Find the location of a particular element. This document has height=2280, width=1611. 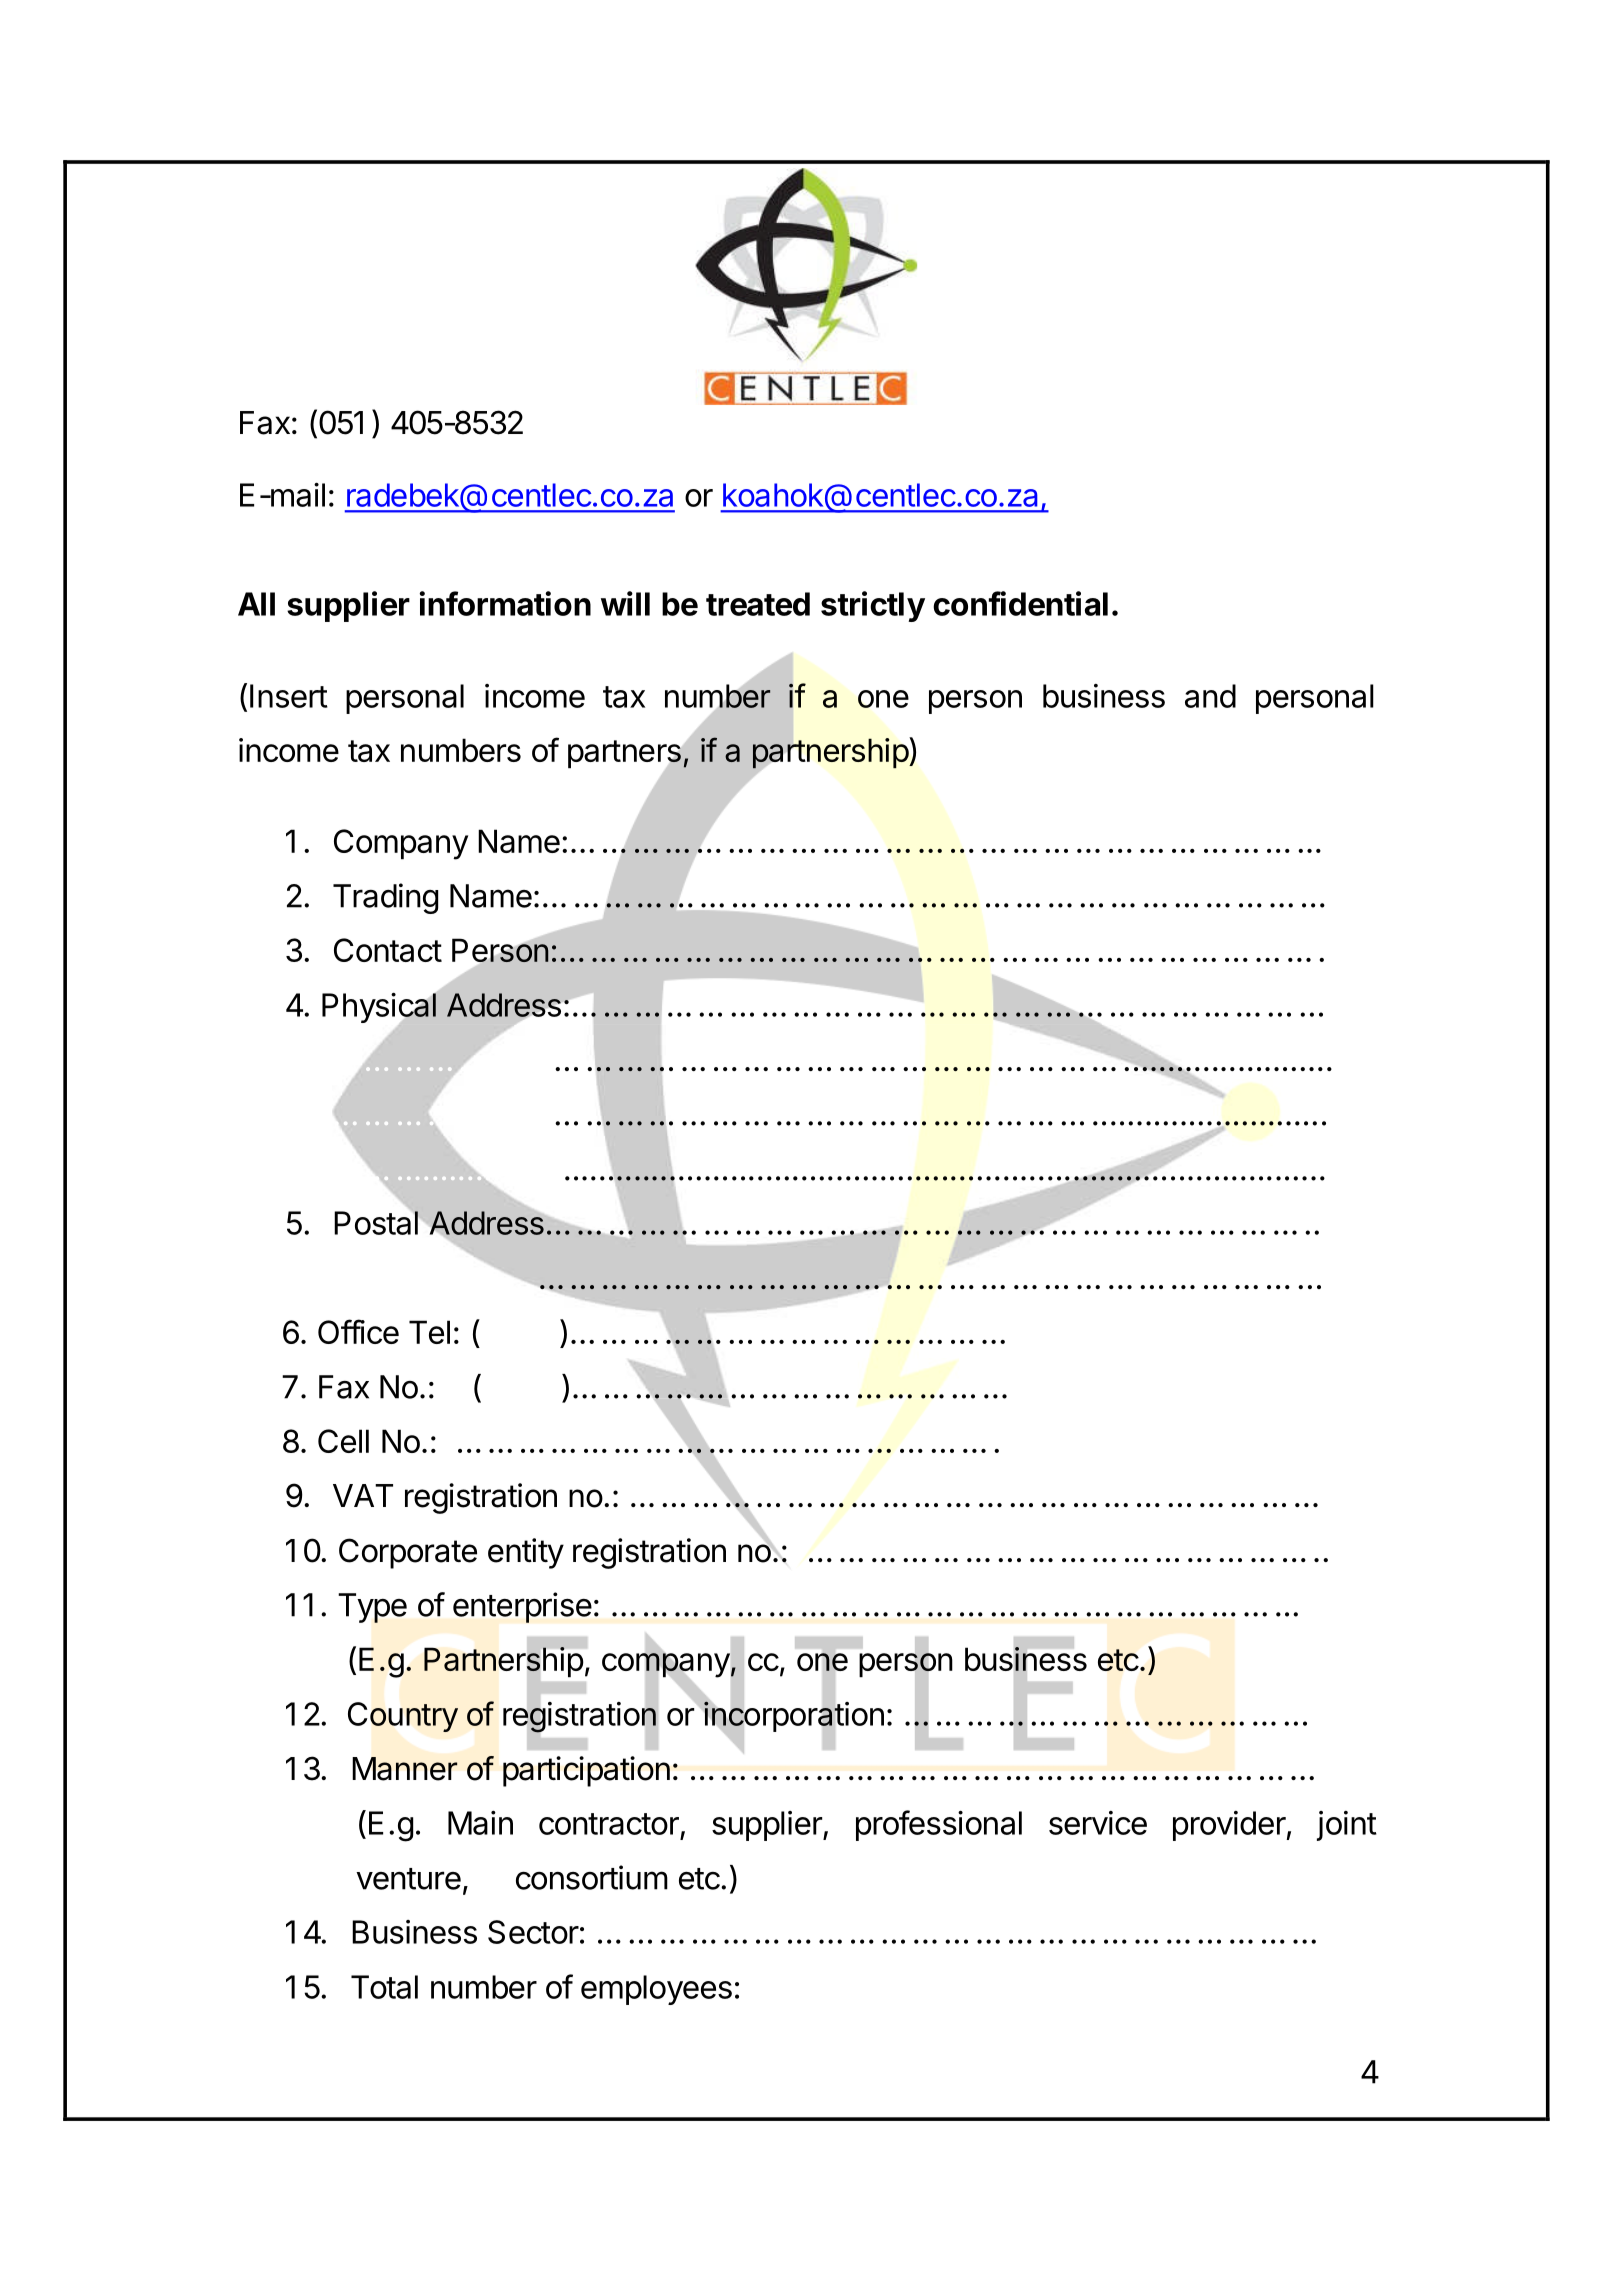

treated is located at coordinates (758, 604).
